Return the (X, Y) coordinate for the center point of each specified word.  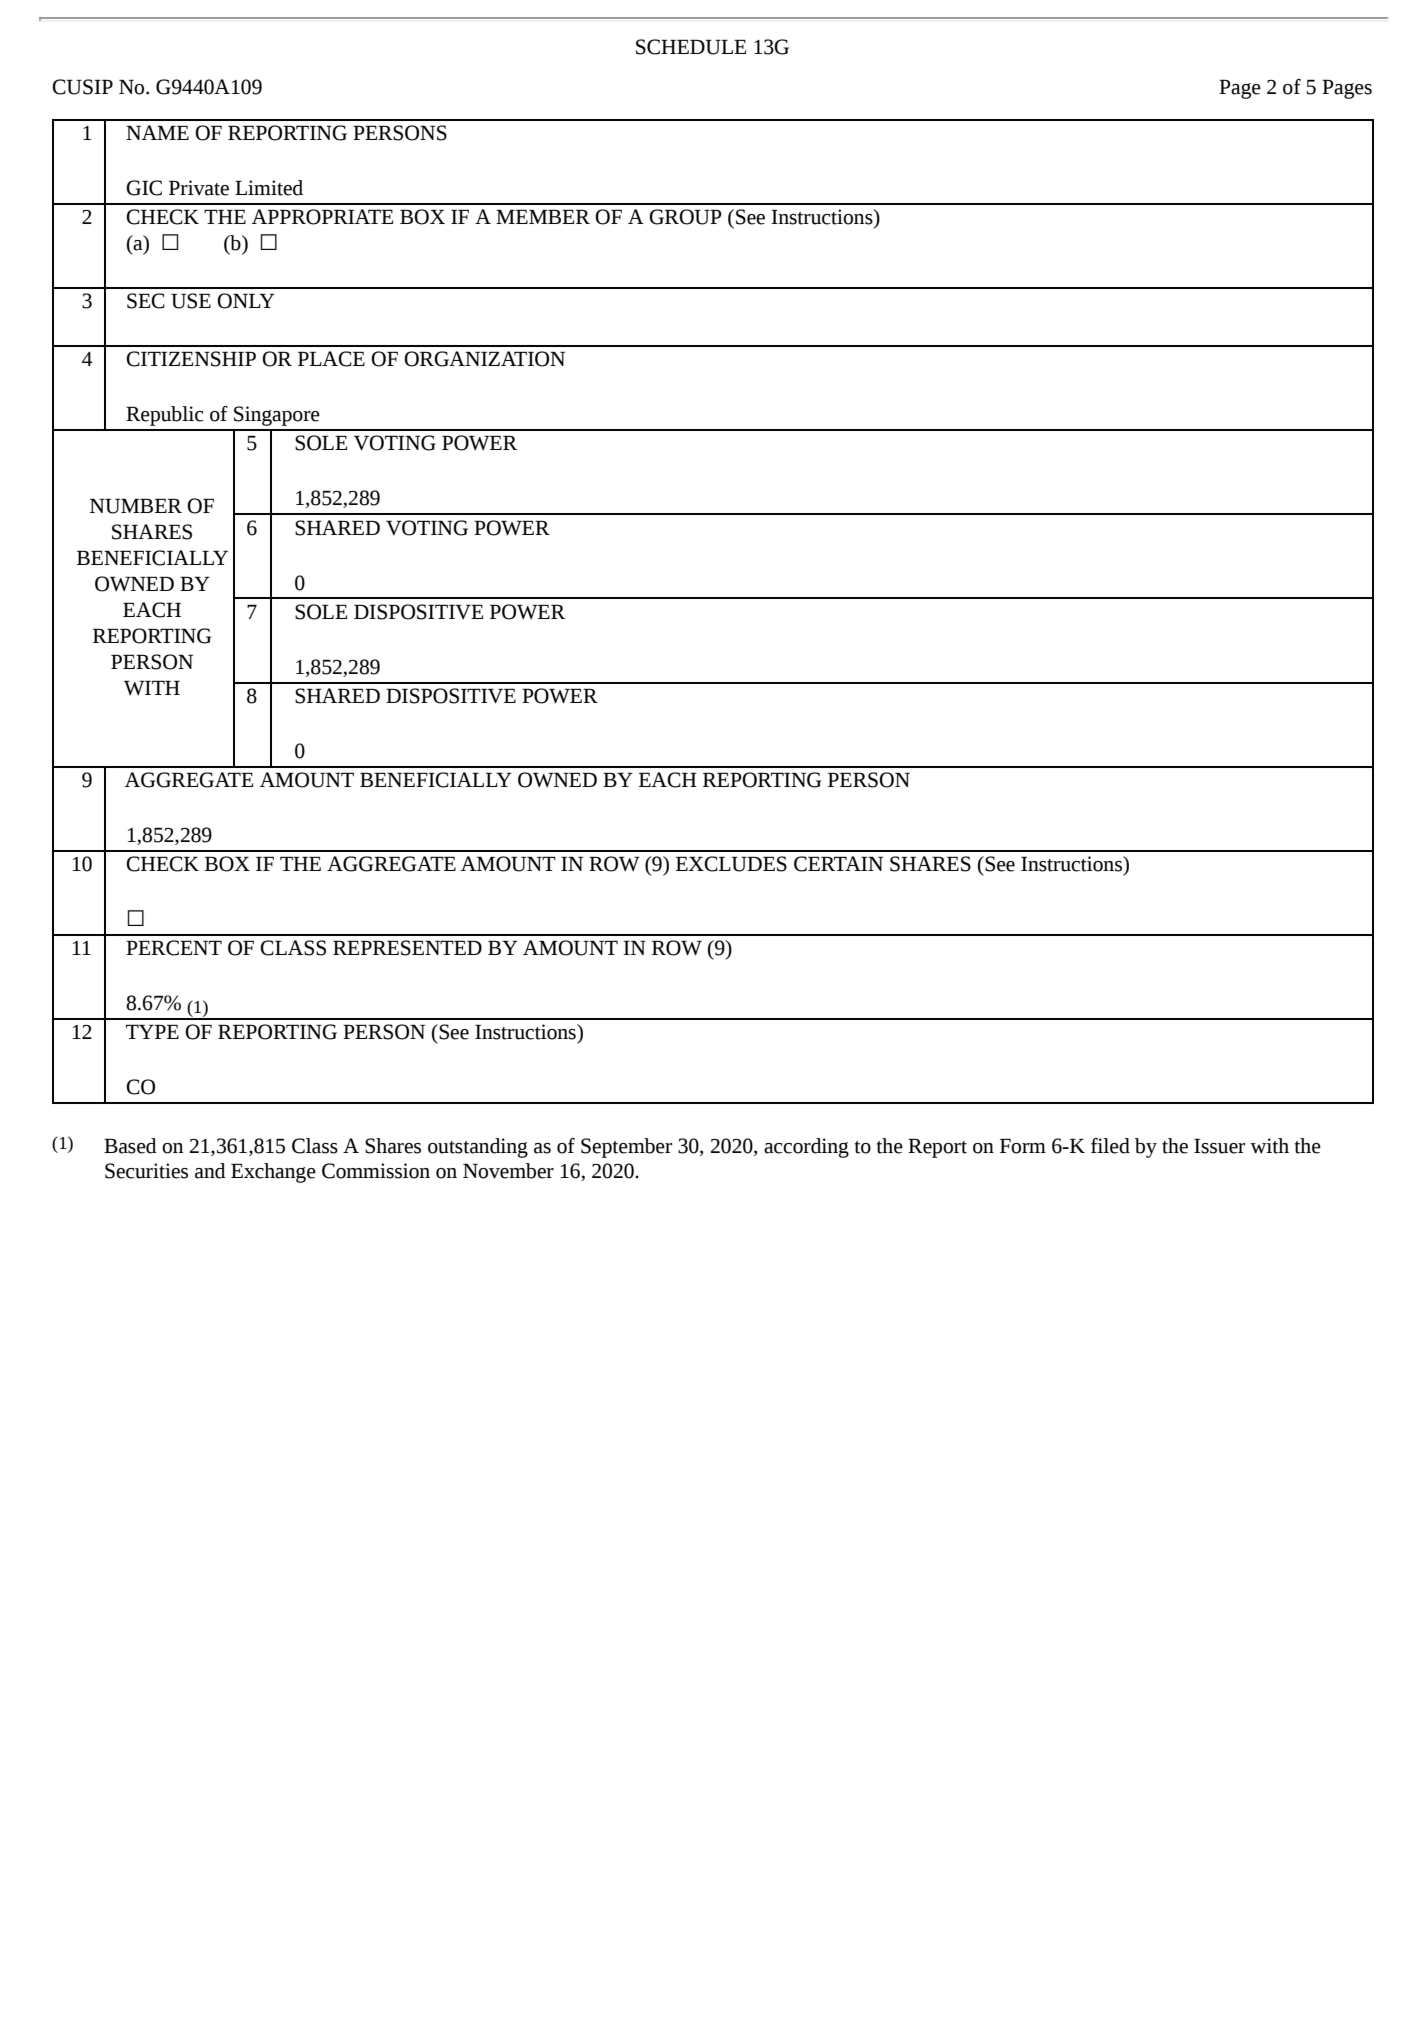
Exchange (273, 1173)
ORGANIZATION (484, 359)
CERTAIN (838, 864)
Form (1023, 1146)
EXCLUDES (731, 864)
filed (1110, 1146)
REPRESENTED (407, 948)
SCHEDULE (691, 47)
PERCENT (174, 948)
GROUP (685, 217)
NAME (157, 132)
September (626, 1148)
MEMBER (543, 217)
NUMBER (136, 506)
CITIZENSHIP (191, 359)
